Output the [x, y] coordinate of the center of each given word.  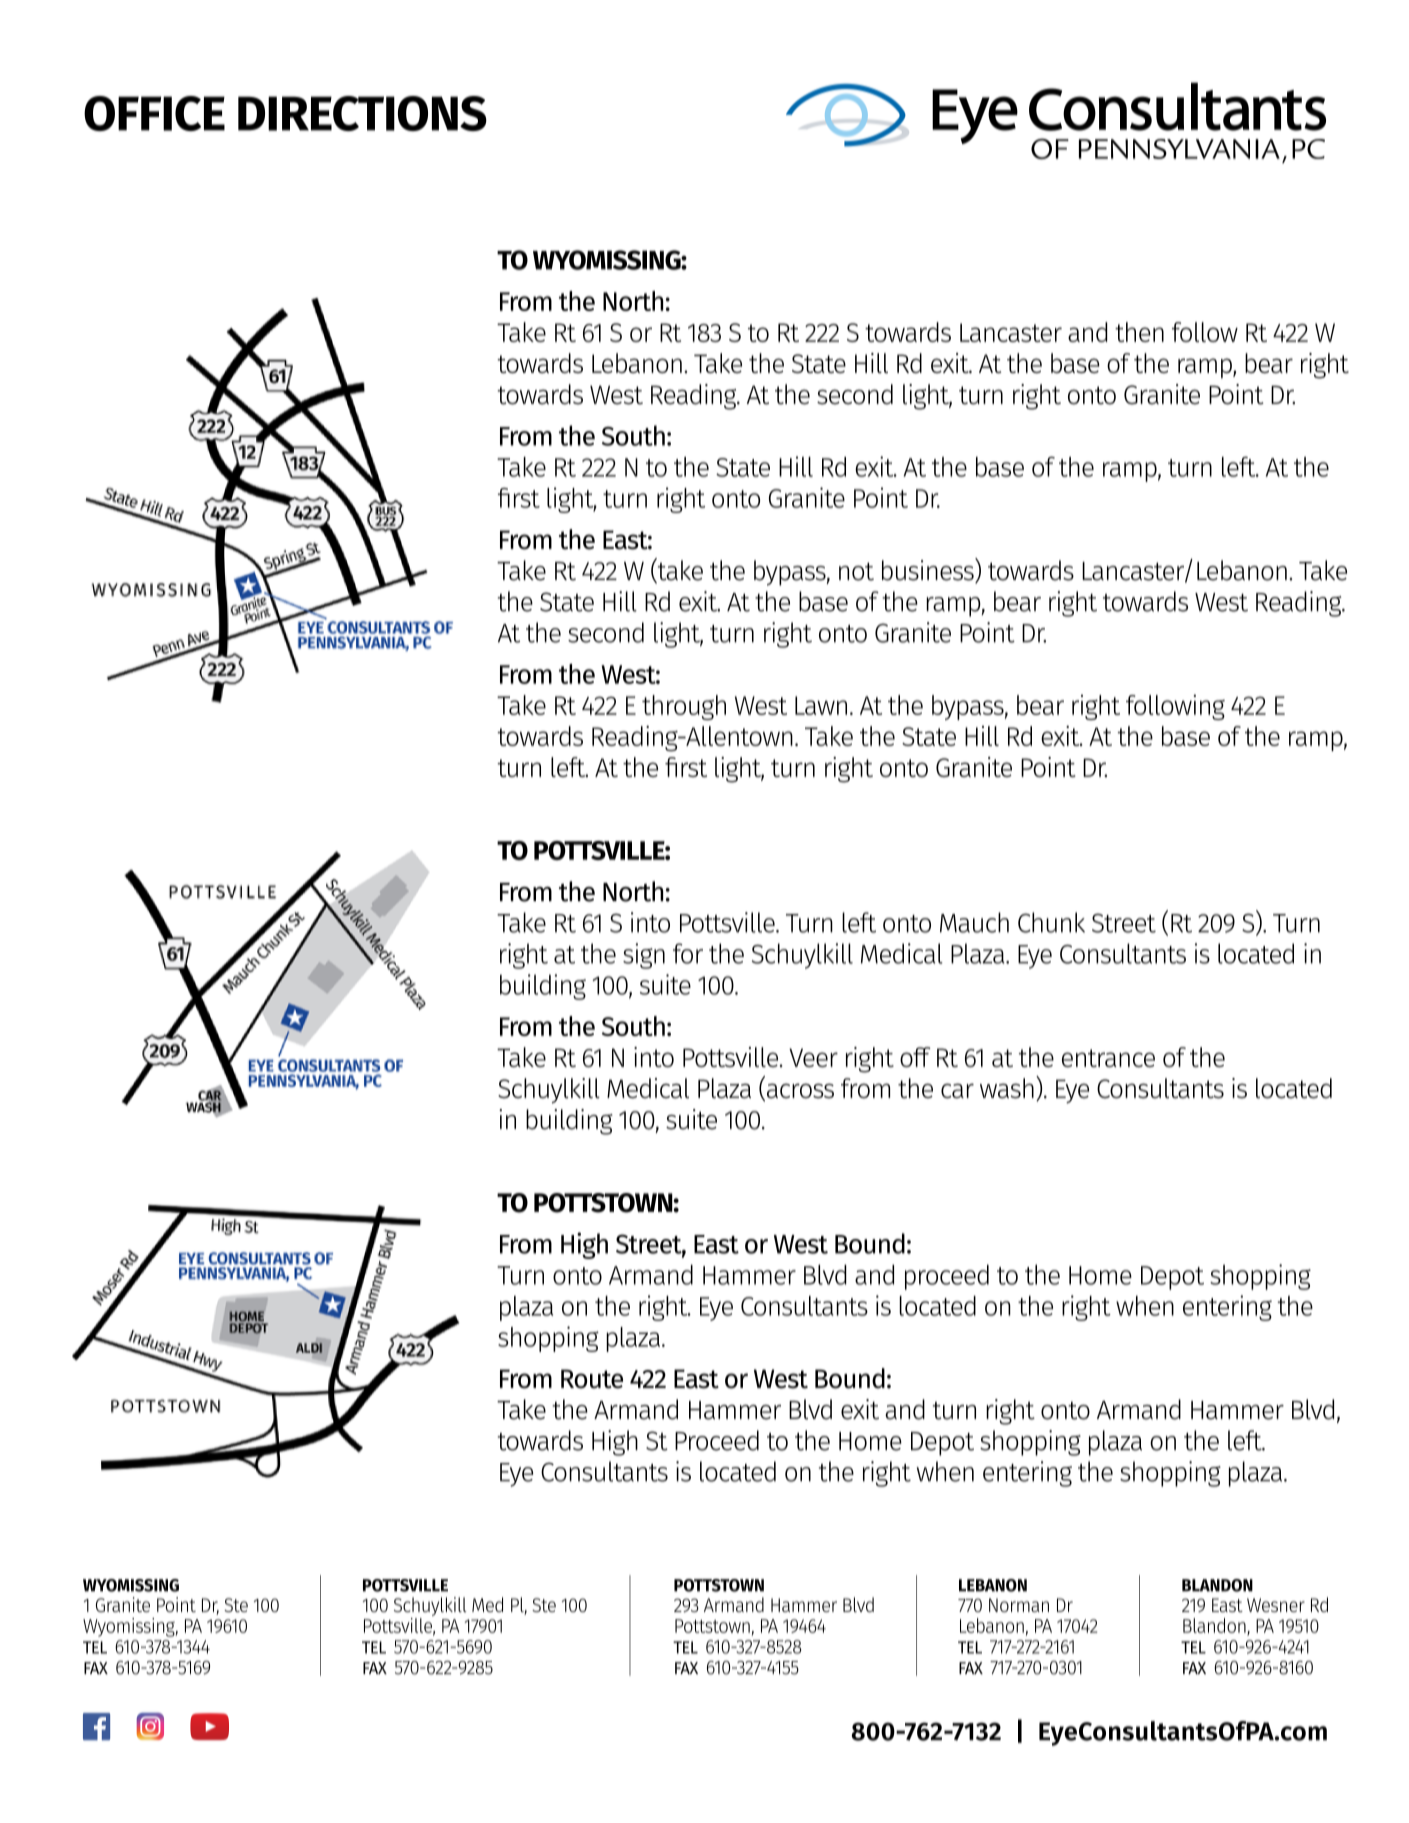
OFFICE [154, 113]
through [684, 707]
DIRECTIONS [362, 113]
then [1139, 332]
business [929, 570]
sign [644, 956]
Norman [1019, 1605]
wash [1007, 1088]
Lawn [821, 705]
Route [592, 1379]
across [799, 1092]
